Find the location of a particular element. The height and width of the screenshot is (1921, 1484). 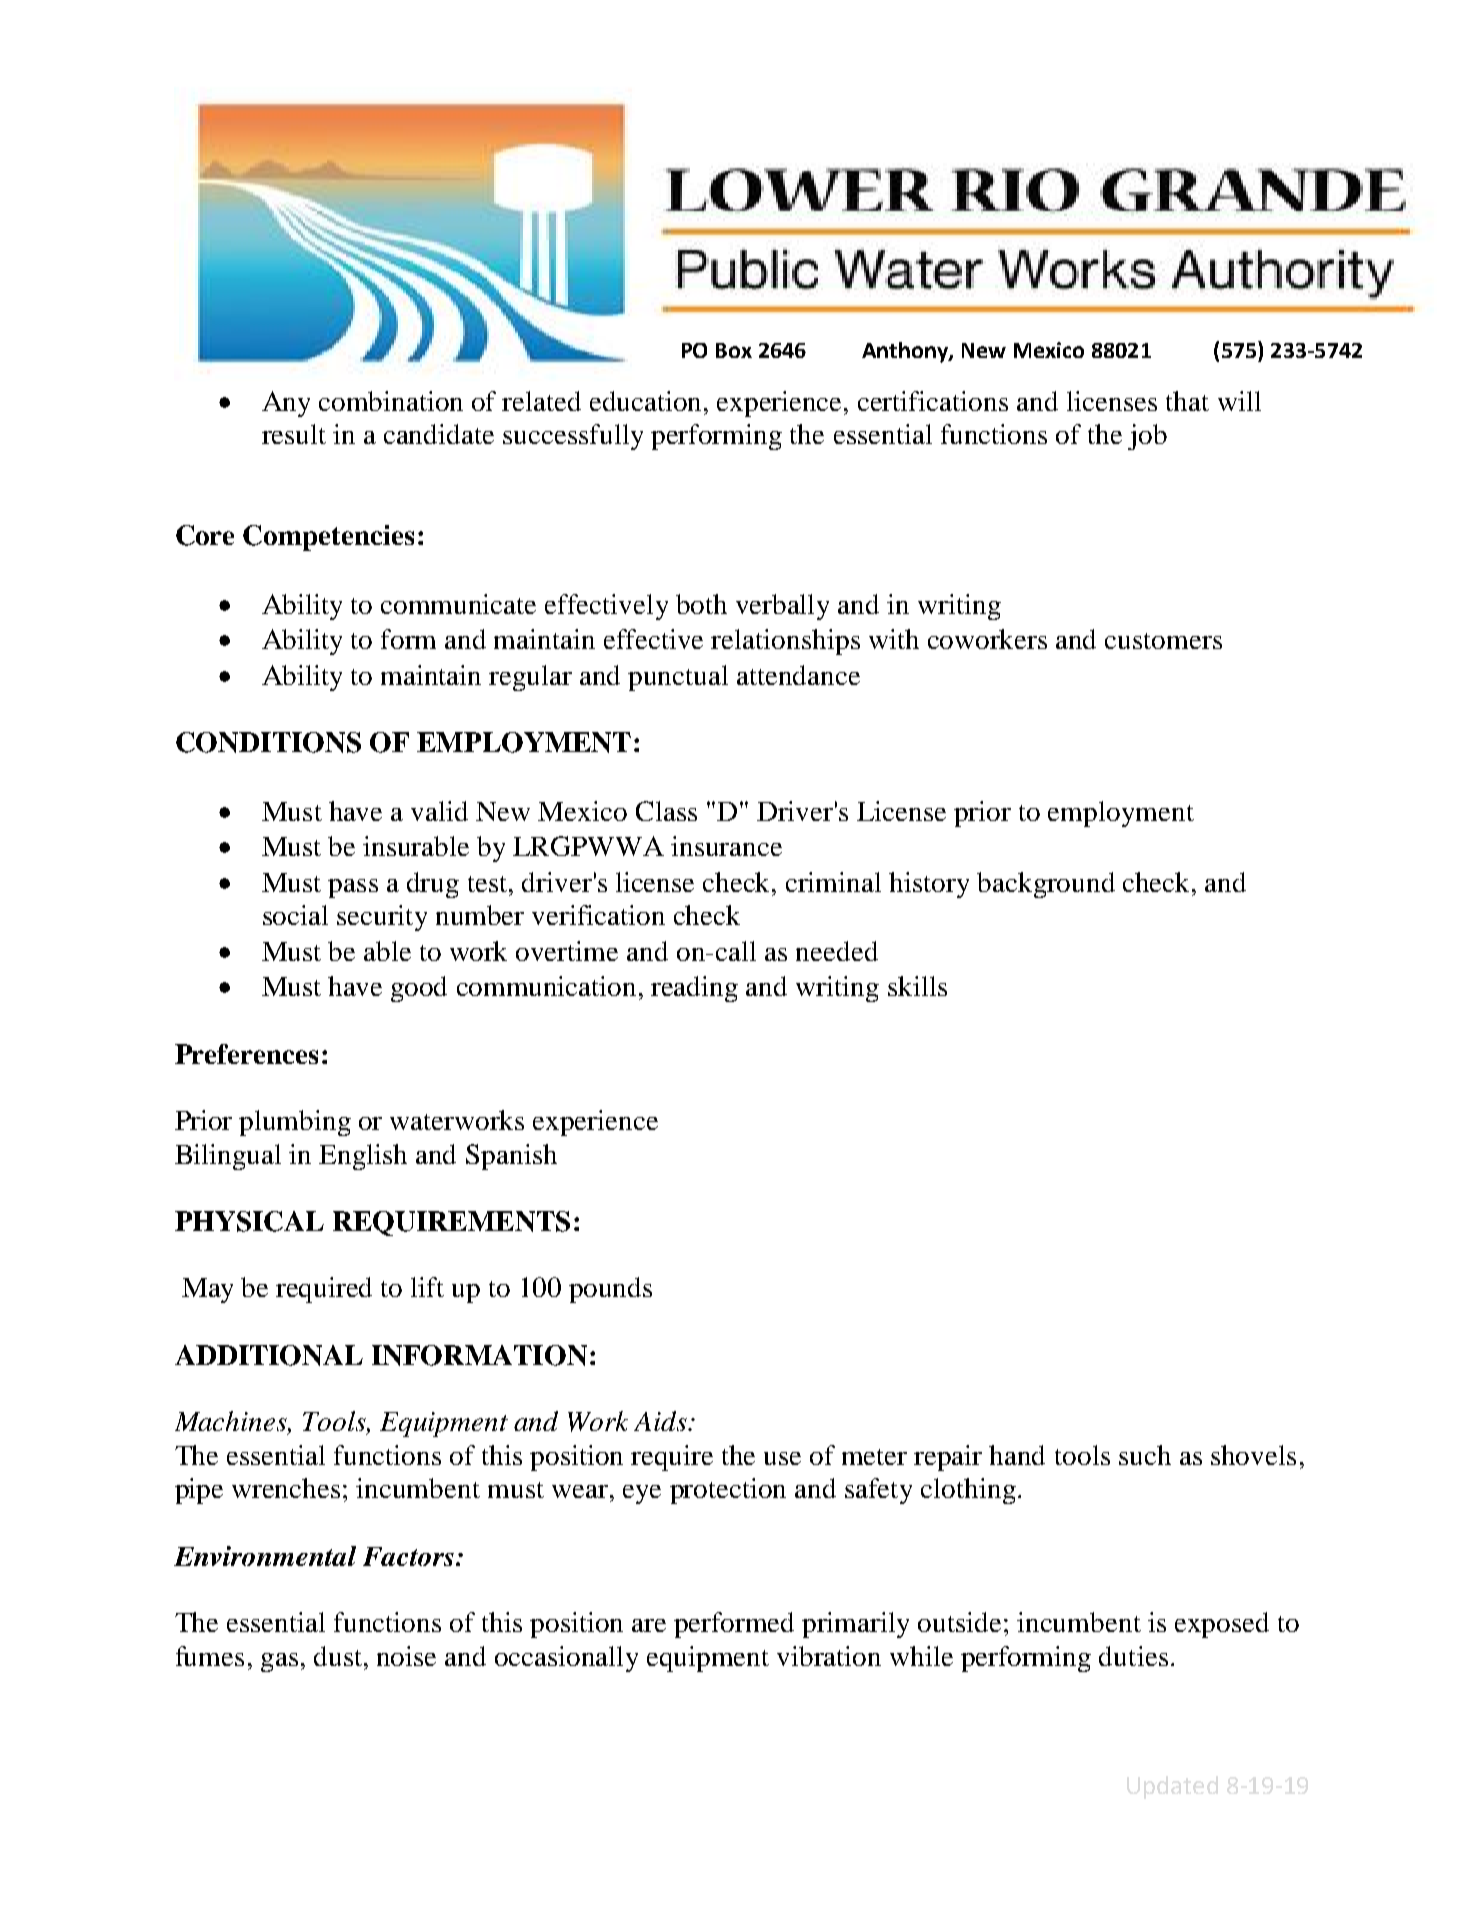

Box is located at coordinates (734, 350).
